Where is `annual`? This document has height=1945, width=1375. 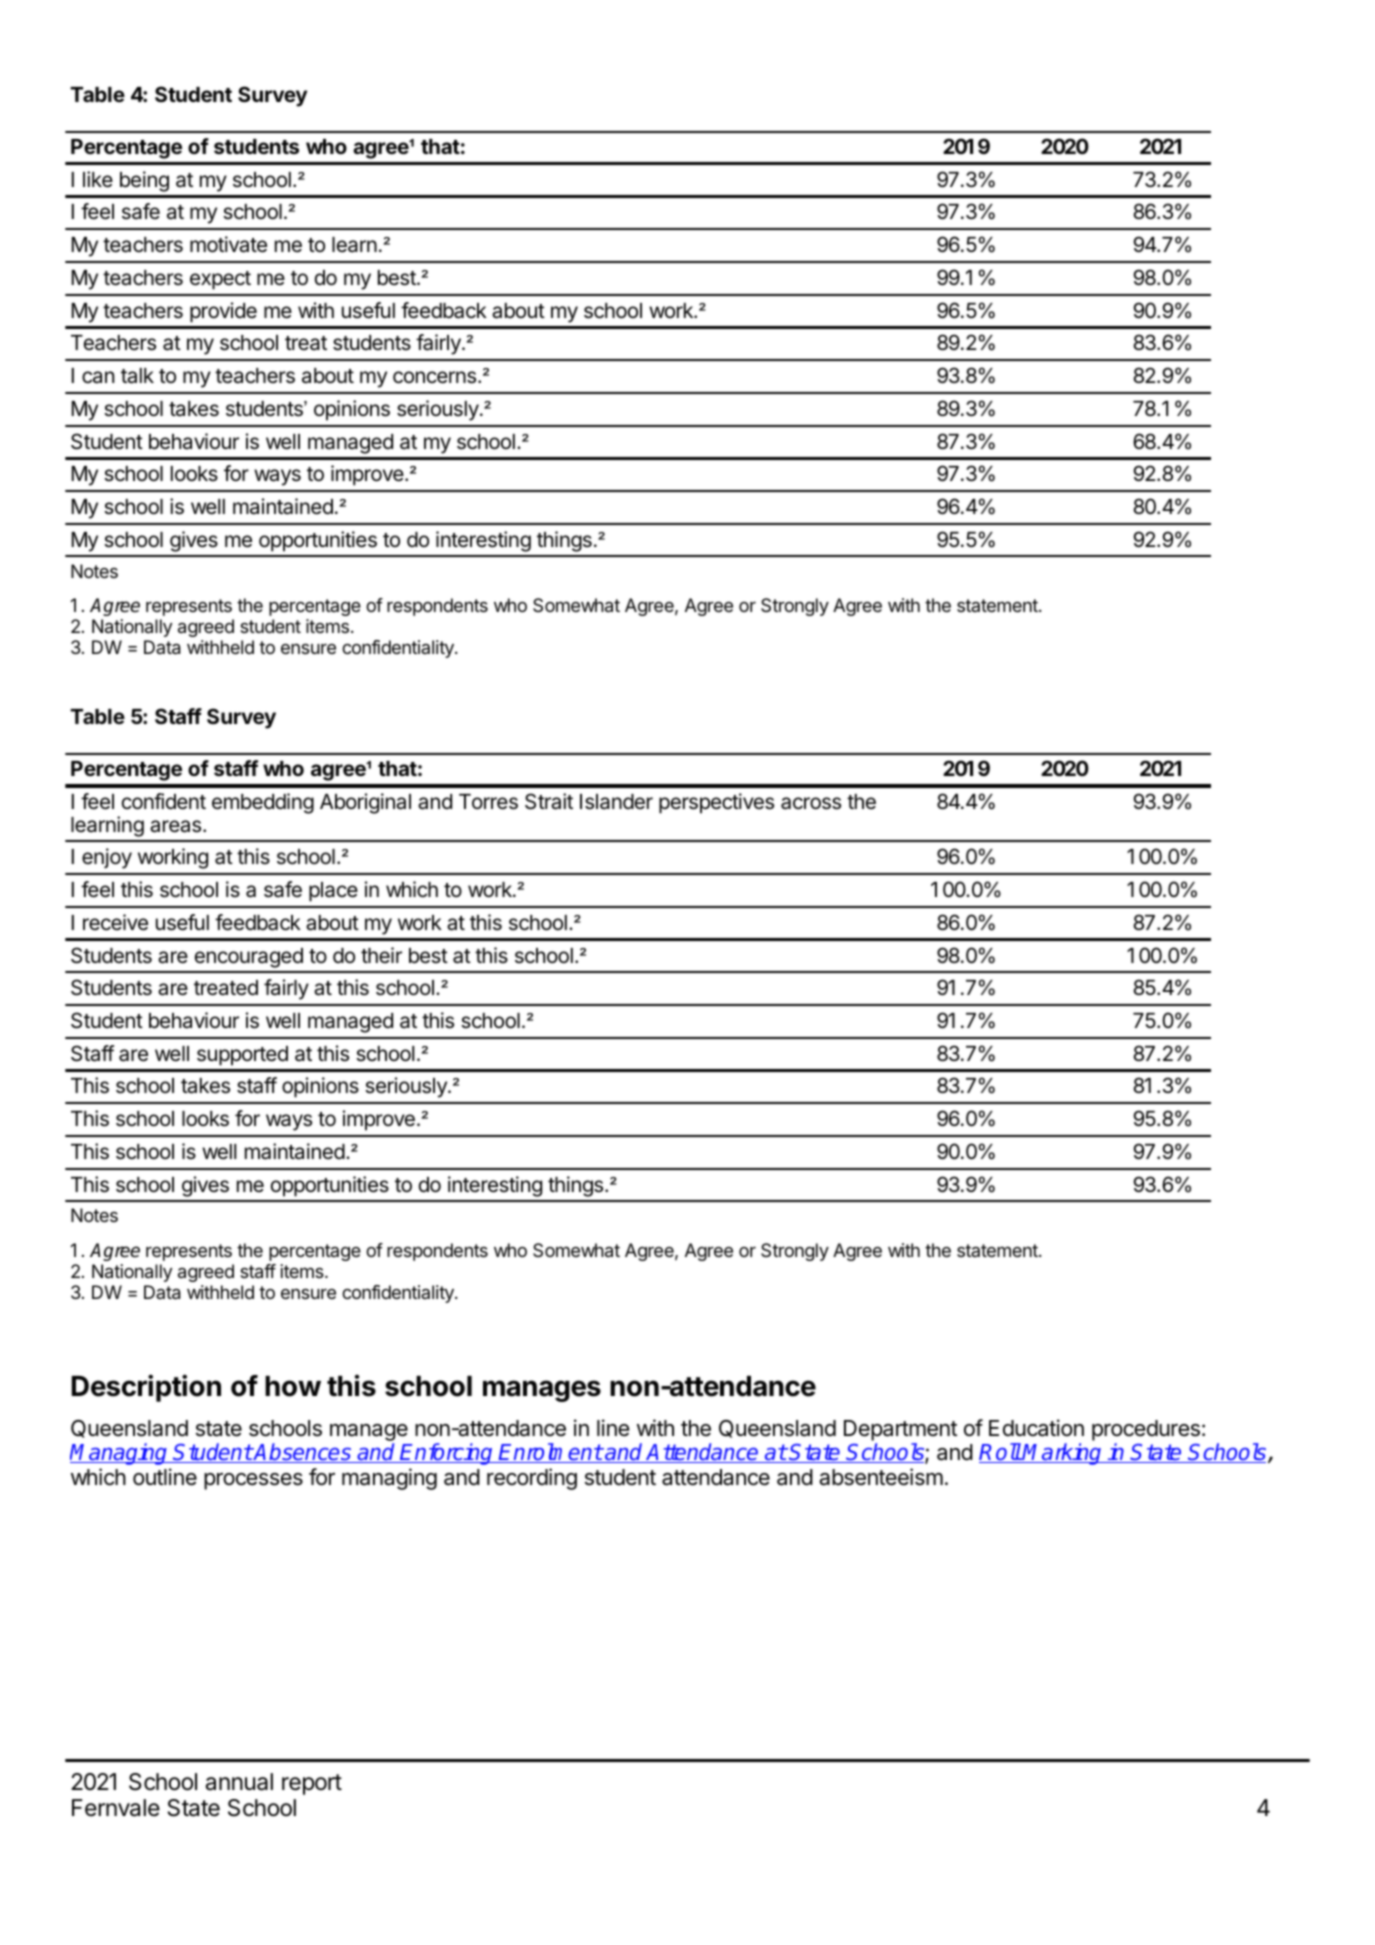
annual is located at coordinates (239, 1782).
